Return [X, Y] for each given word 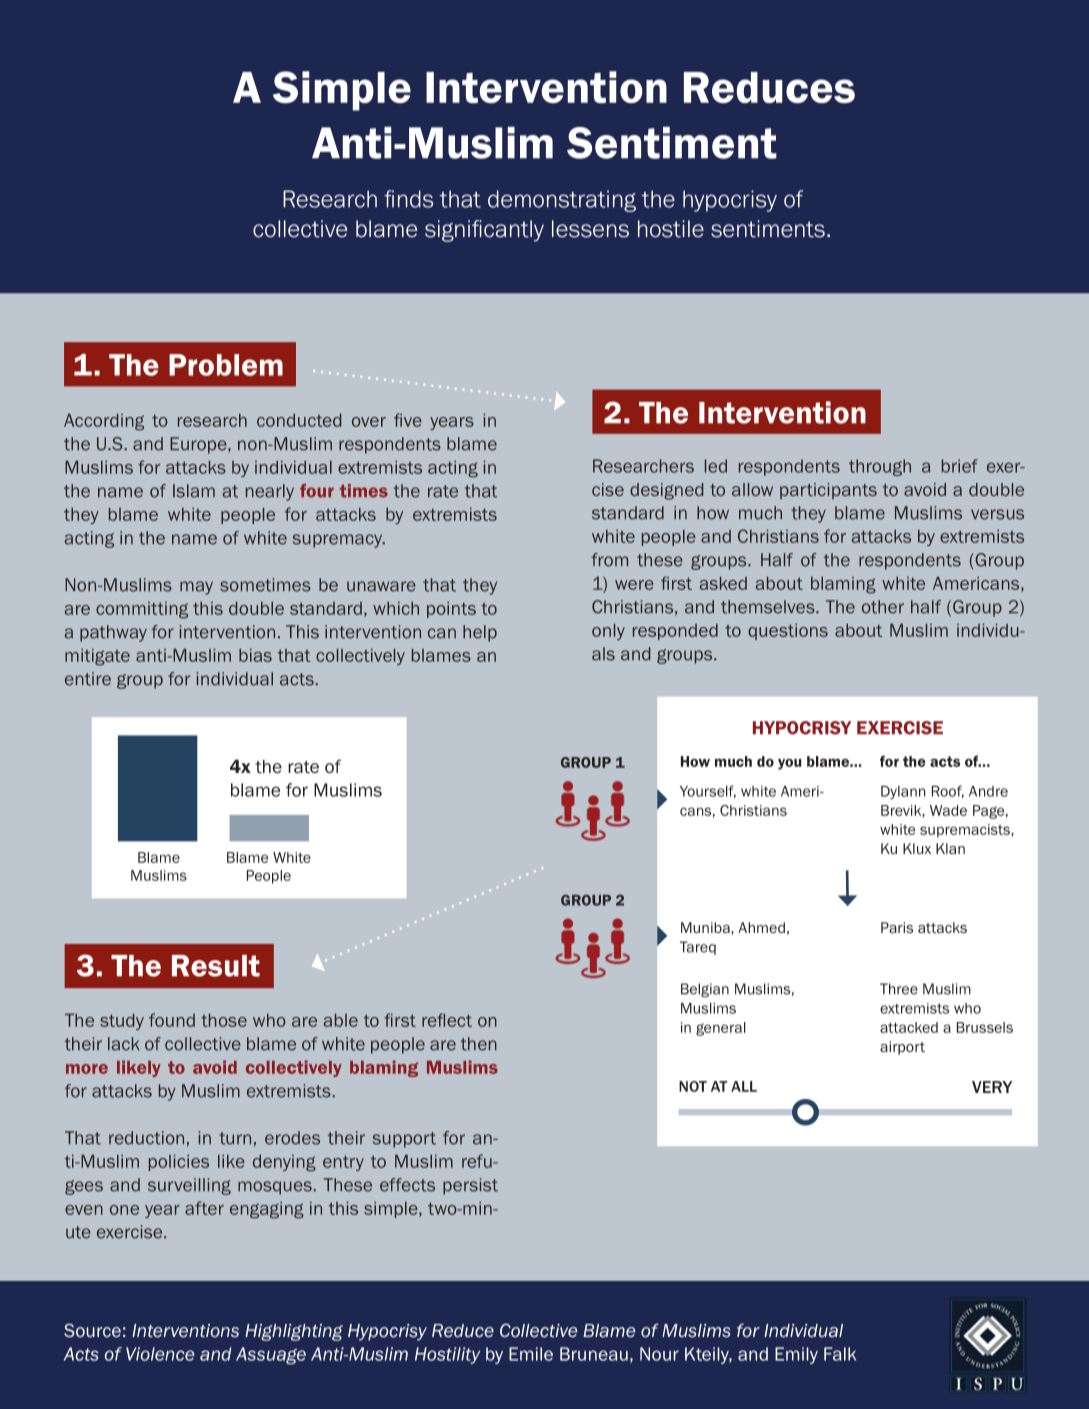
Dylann [903, 793]
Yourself [708, 792]
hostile [671, 229]
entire [88, 679]
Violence [160, 1354]
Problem [226, 365]
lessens [590, 229]
